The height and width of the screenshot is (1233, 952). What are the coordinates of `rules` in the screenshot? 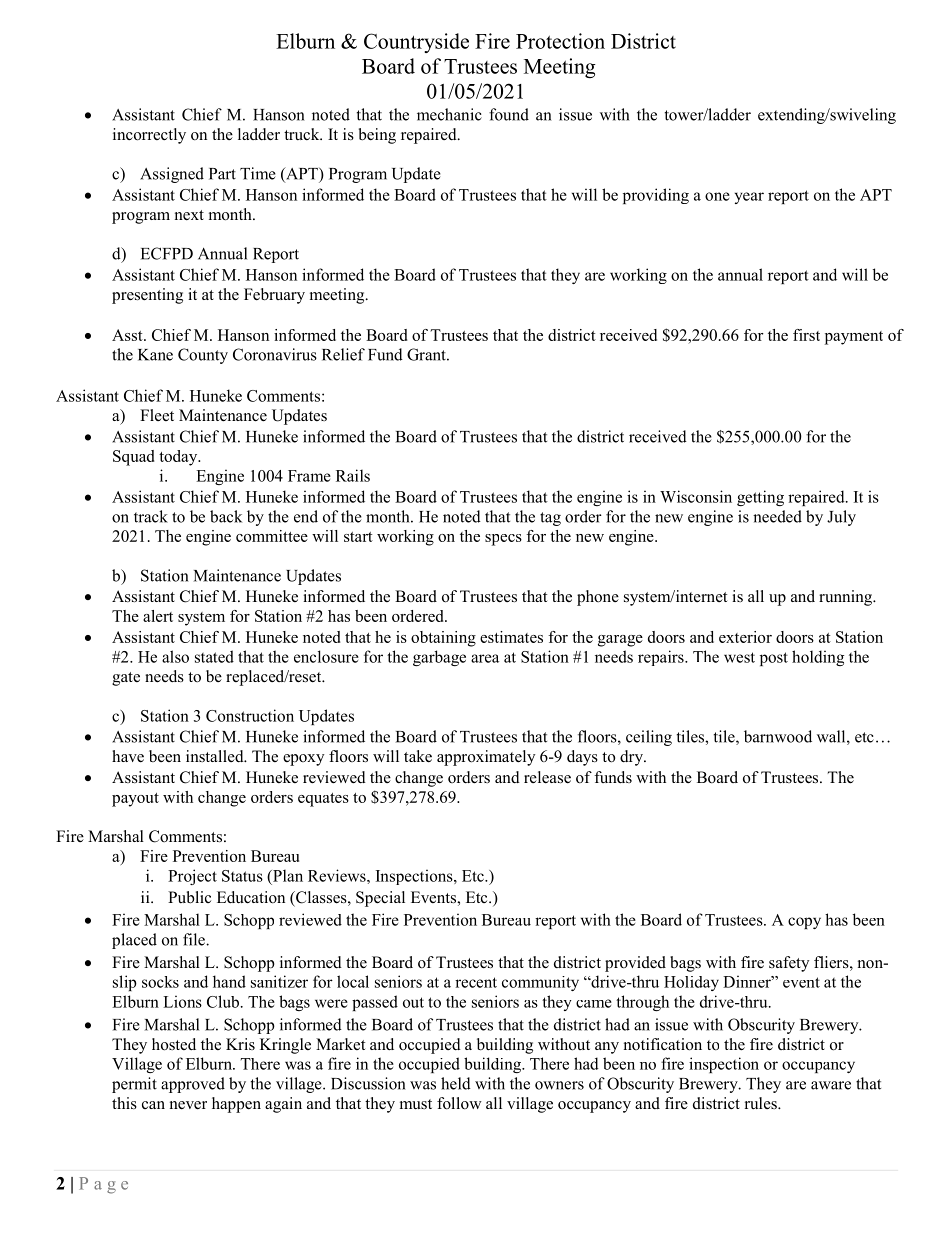 It's located at (762, 1103).
